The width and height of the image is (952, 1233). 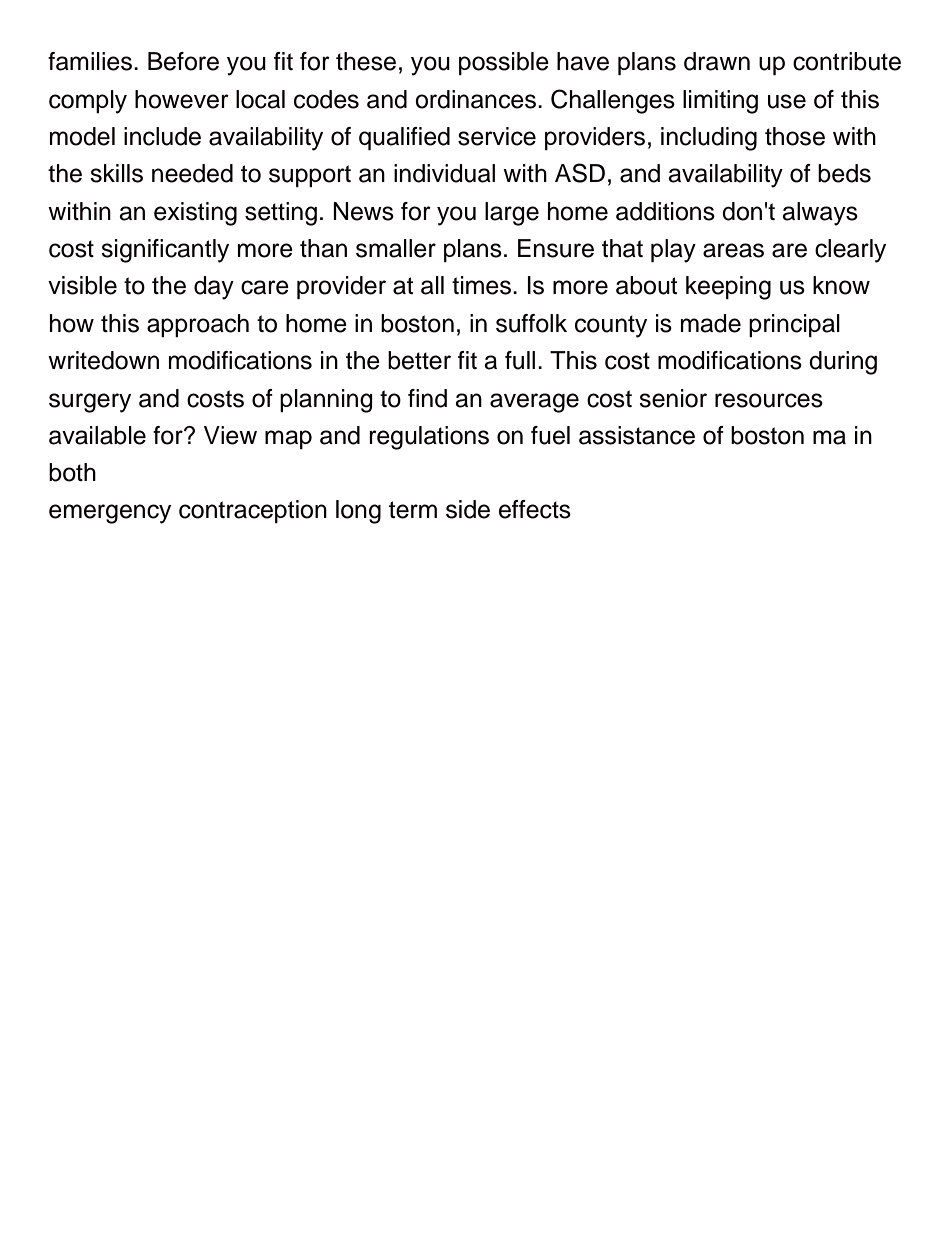 What do you see at coordinates (110, 514) in the image?
I see `emergency` at bounding box center [110, 514].
